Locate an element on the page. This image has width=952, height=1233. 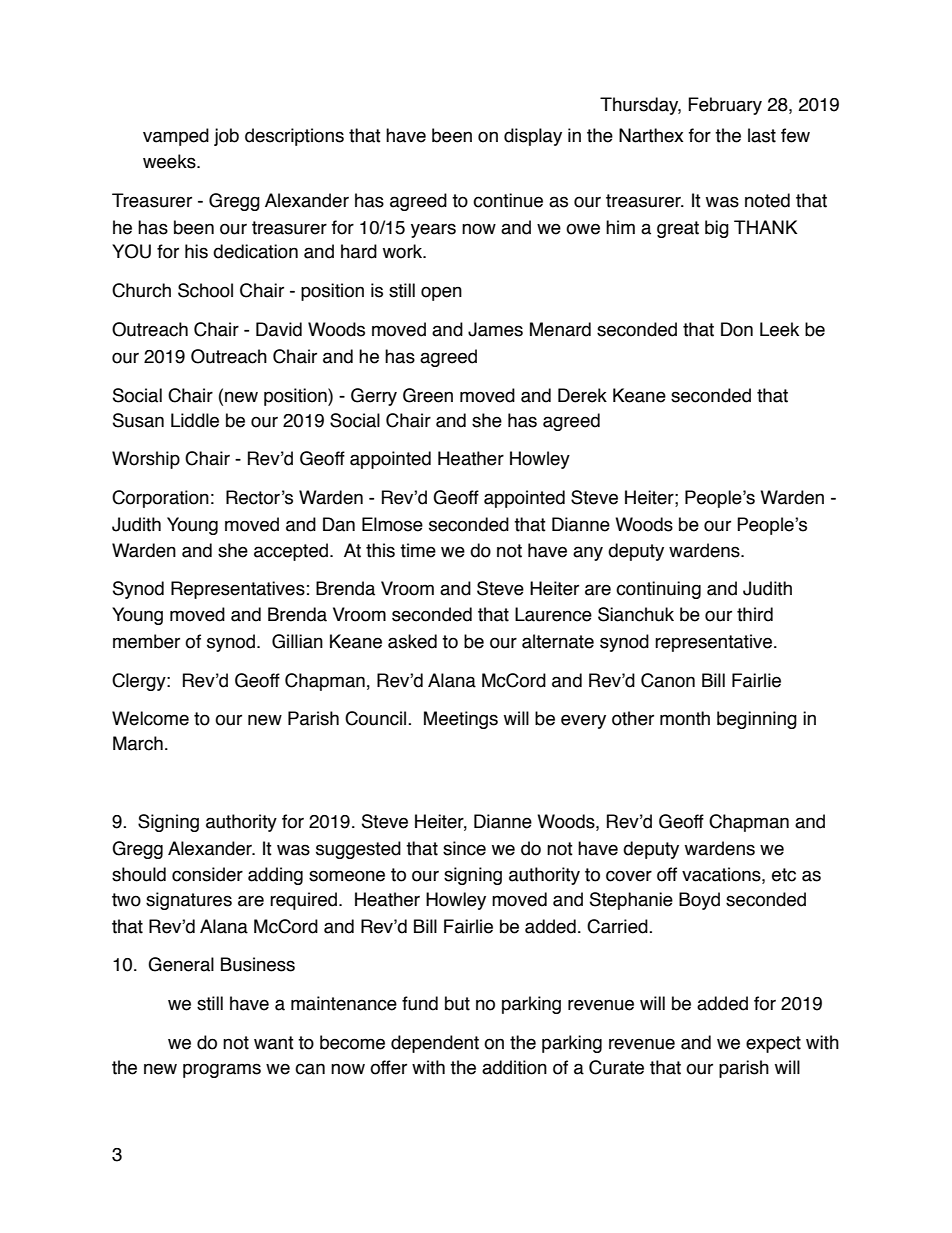
display is located at coordinates (533, 137).
